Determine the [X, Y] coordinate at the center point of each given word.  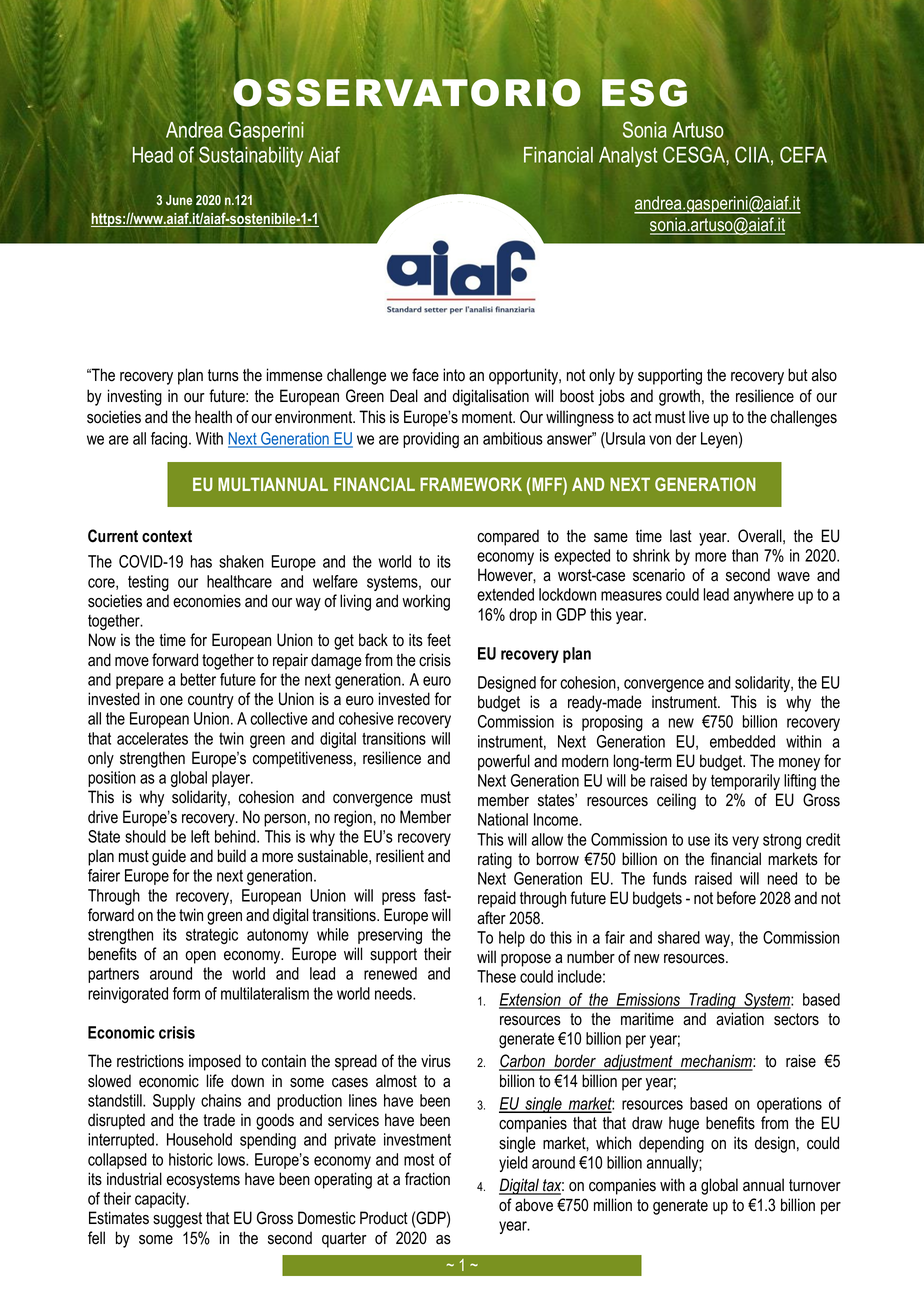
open [200, 957]
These [496, 976]
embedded [742, 741]
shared [679, 937]
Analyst [628, 157]
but [798, 375]
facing [170, 440]
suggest [177, 1220]
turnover [815, 1185]
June [179, 200]
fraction [427, 1179]
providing [431, 440]
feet [439, 640]
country [211, 701]
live [699, 417]
